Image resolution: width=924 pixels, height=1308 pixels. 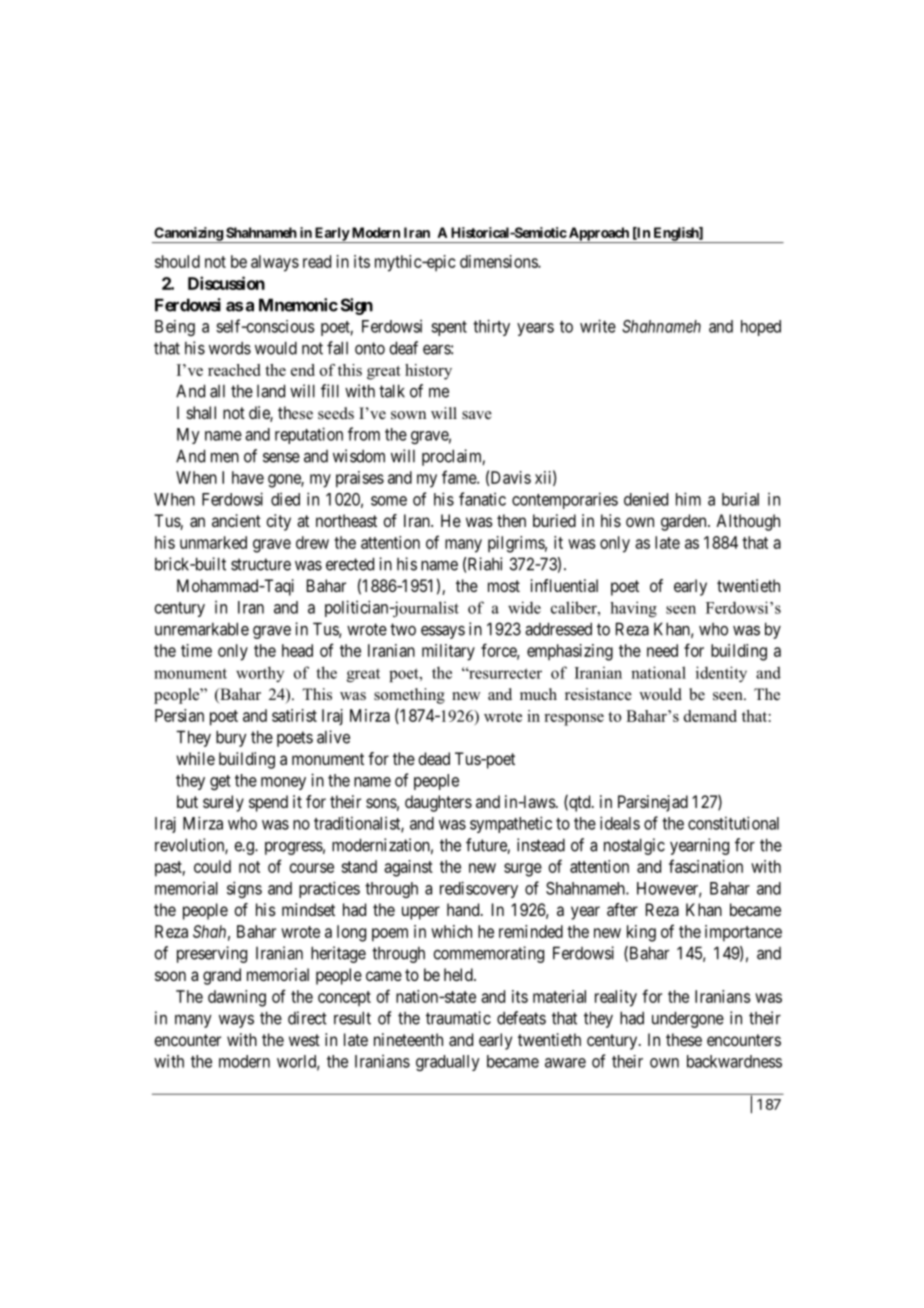 I want to click on Approach, so click(x=599, y=235).
